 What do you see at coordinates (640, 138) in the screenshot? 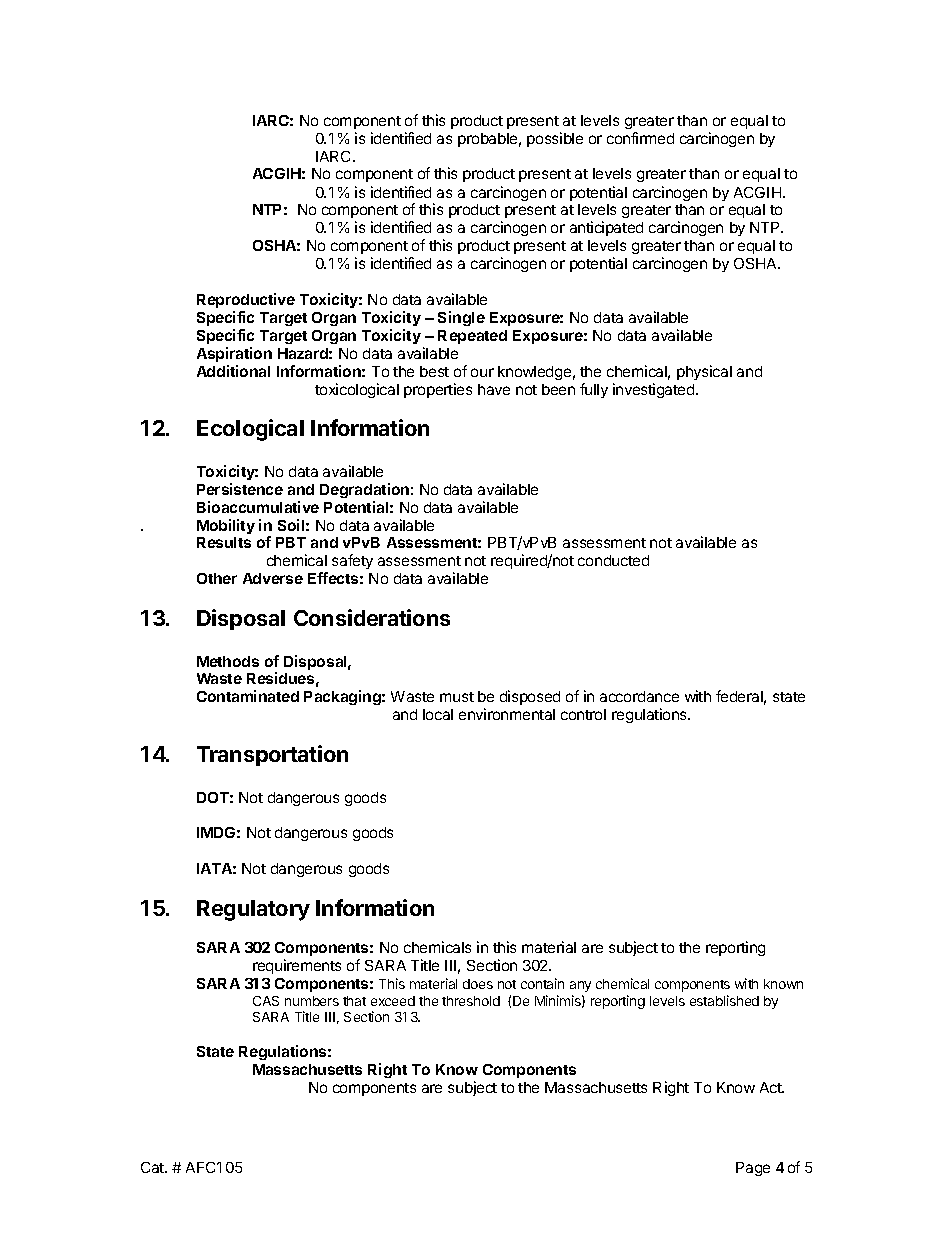
I see `confirmed` at bounding box center [640, 138].
